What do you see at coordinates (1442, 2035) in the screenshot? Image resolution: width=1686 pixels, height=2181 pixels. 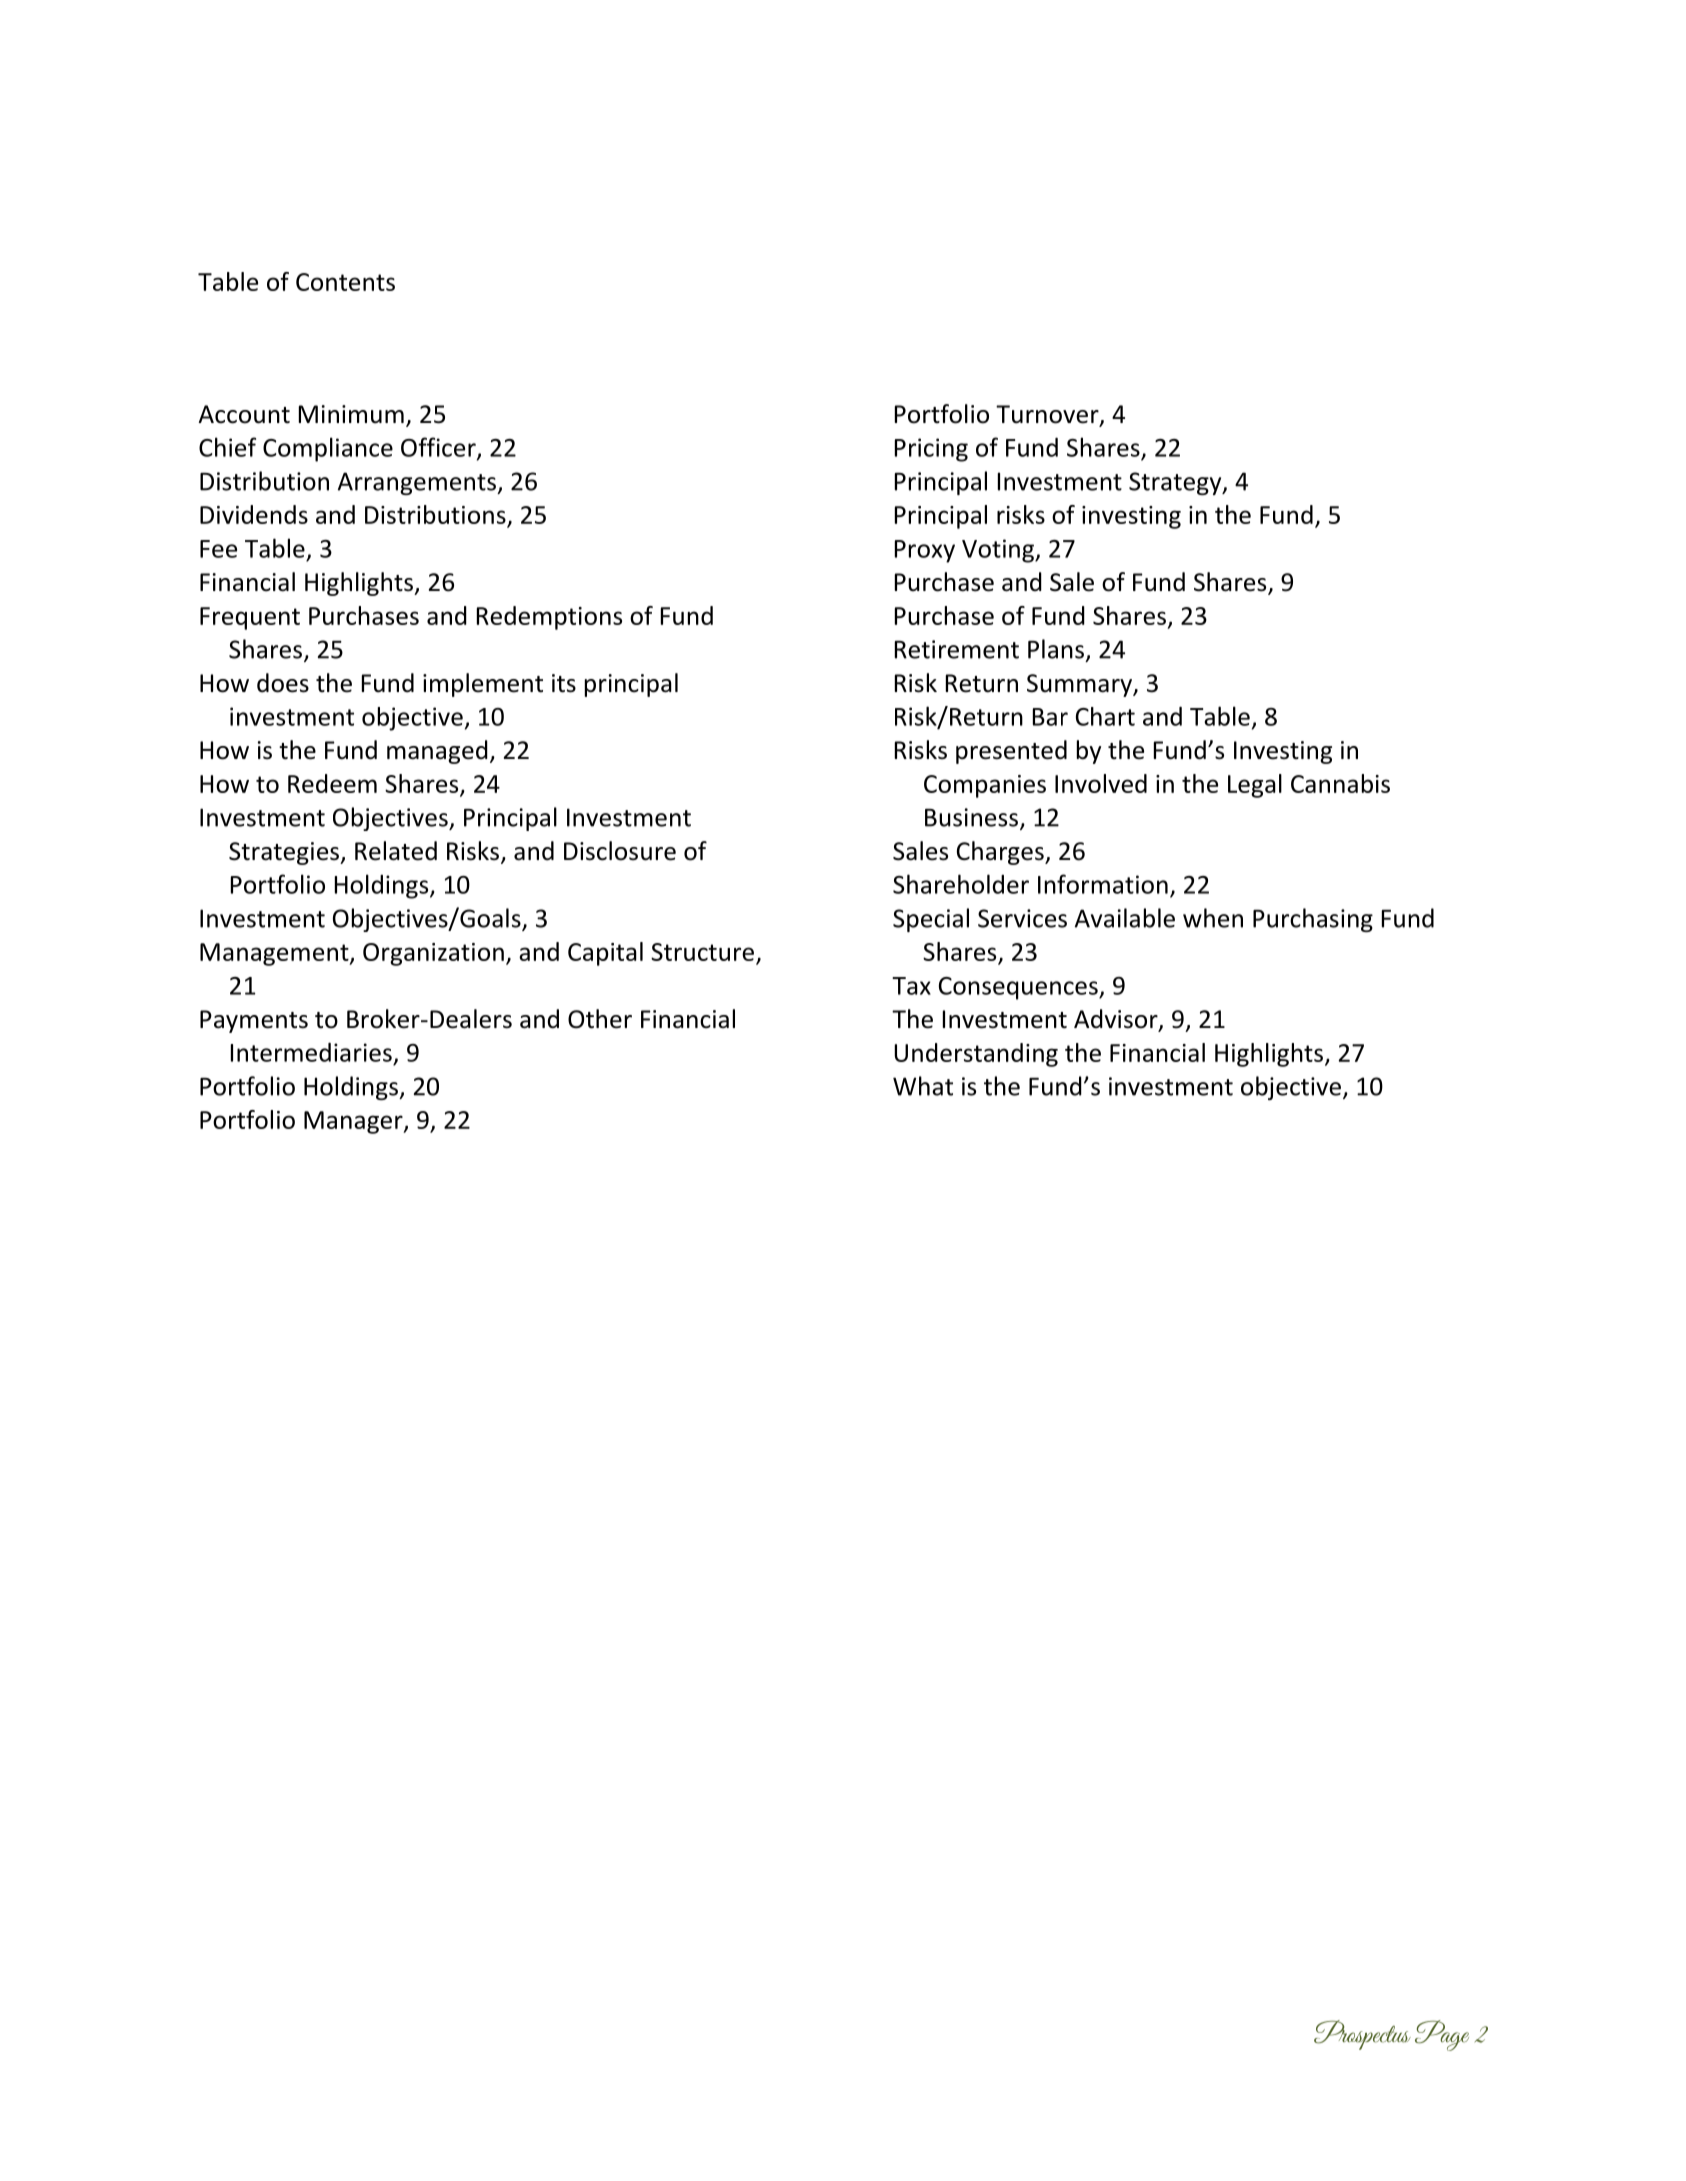 I see `Page` at bounding box center [1442, 2035].
